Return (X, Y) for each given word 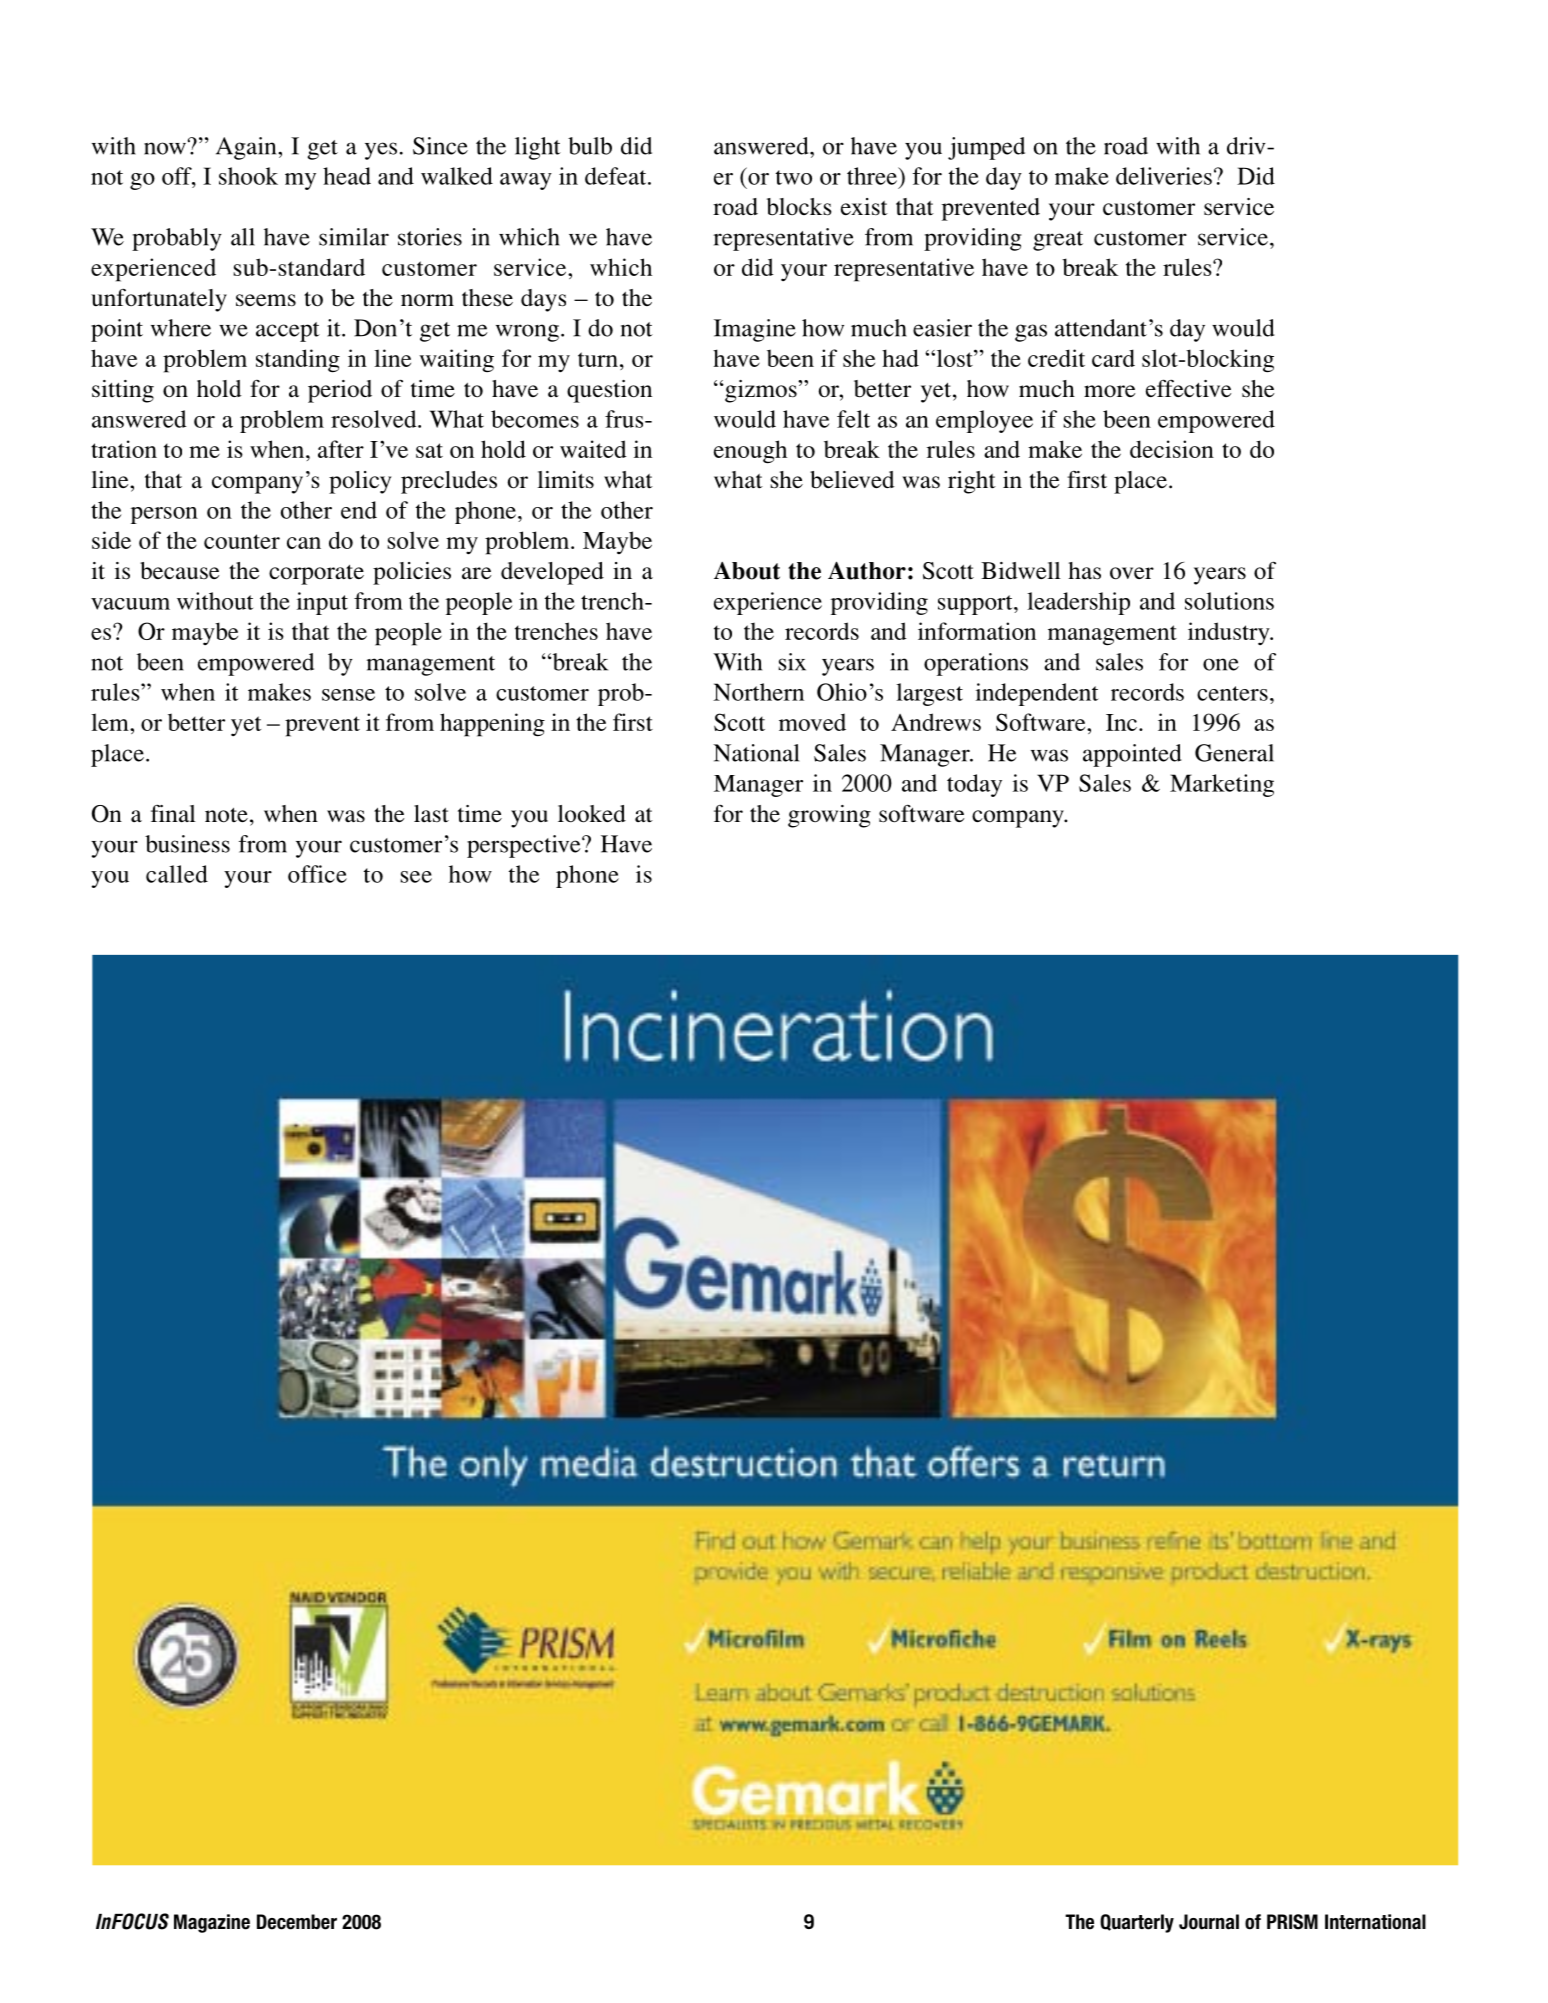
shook (248, 176)
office (317, 874)
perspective (525, 846)
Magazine (212, 1923)
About (747, 571)
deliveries (1164, 176)
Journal (1209, 1922)
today (974, 785)
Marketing (1222, 785)
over (1132, 573)
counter (242, 541)
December (297, 1922)
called (177, 874)
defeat (617, 176)
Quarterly (1137, 1923)
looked (592, 814)
